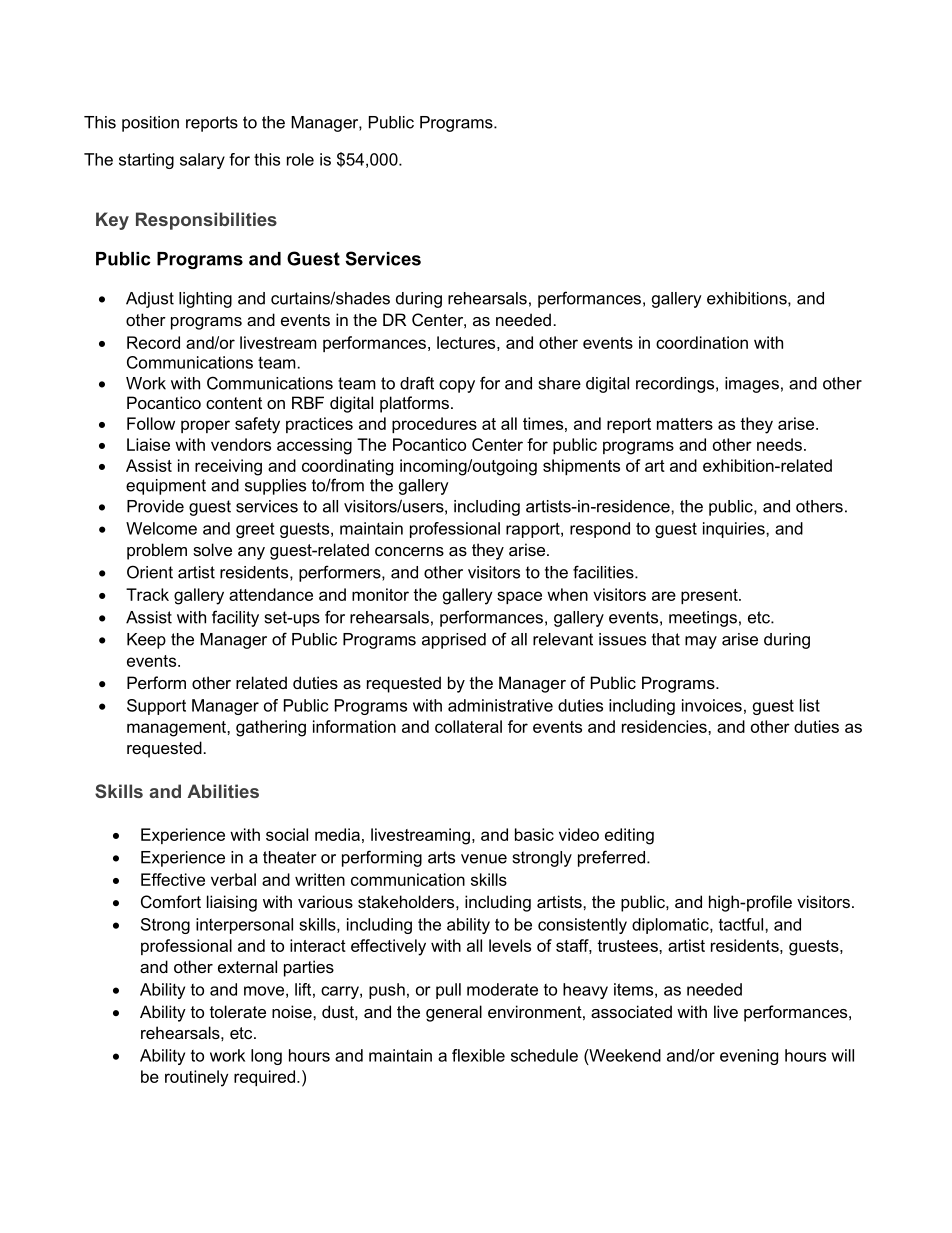 The height and width of the page is (1233, 952). Describe the element at coordinates (781, 444) in the page. I see `needs` at that location.
